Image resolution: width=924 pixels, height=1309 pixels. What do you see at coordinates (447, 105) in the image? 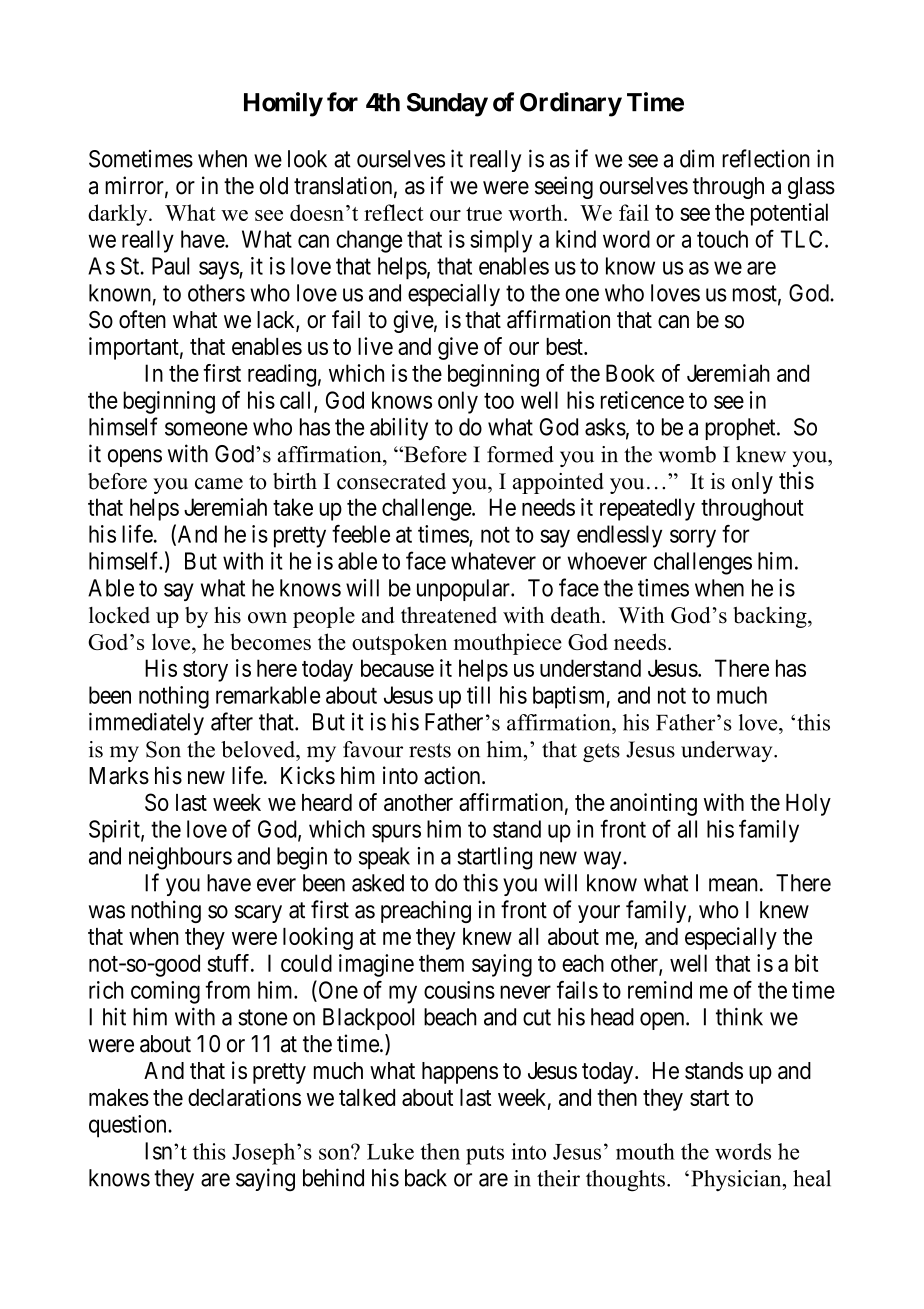
I see `Sunday` at bounding box center [447, 105].
